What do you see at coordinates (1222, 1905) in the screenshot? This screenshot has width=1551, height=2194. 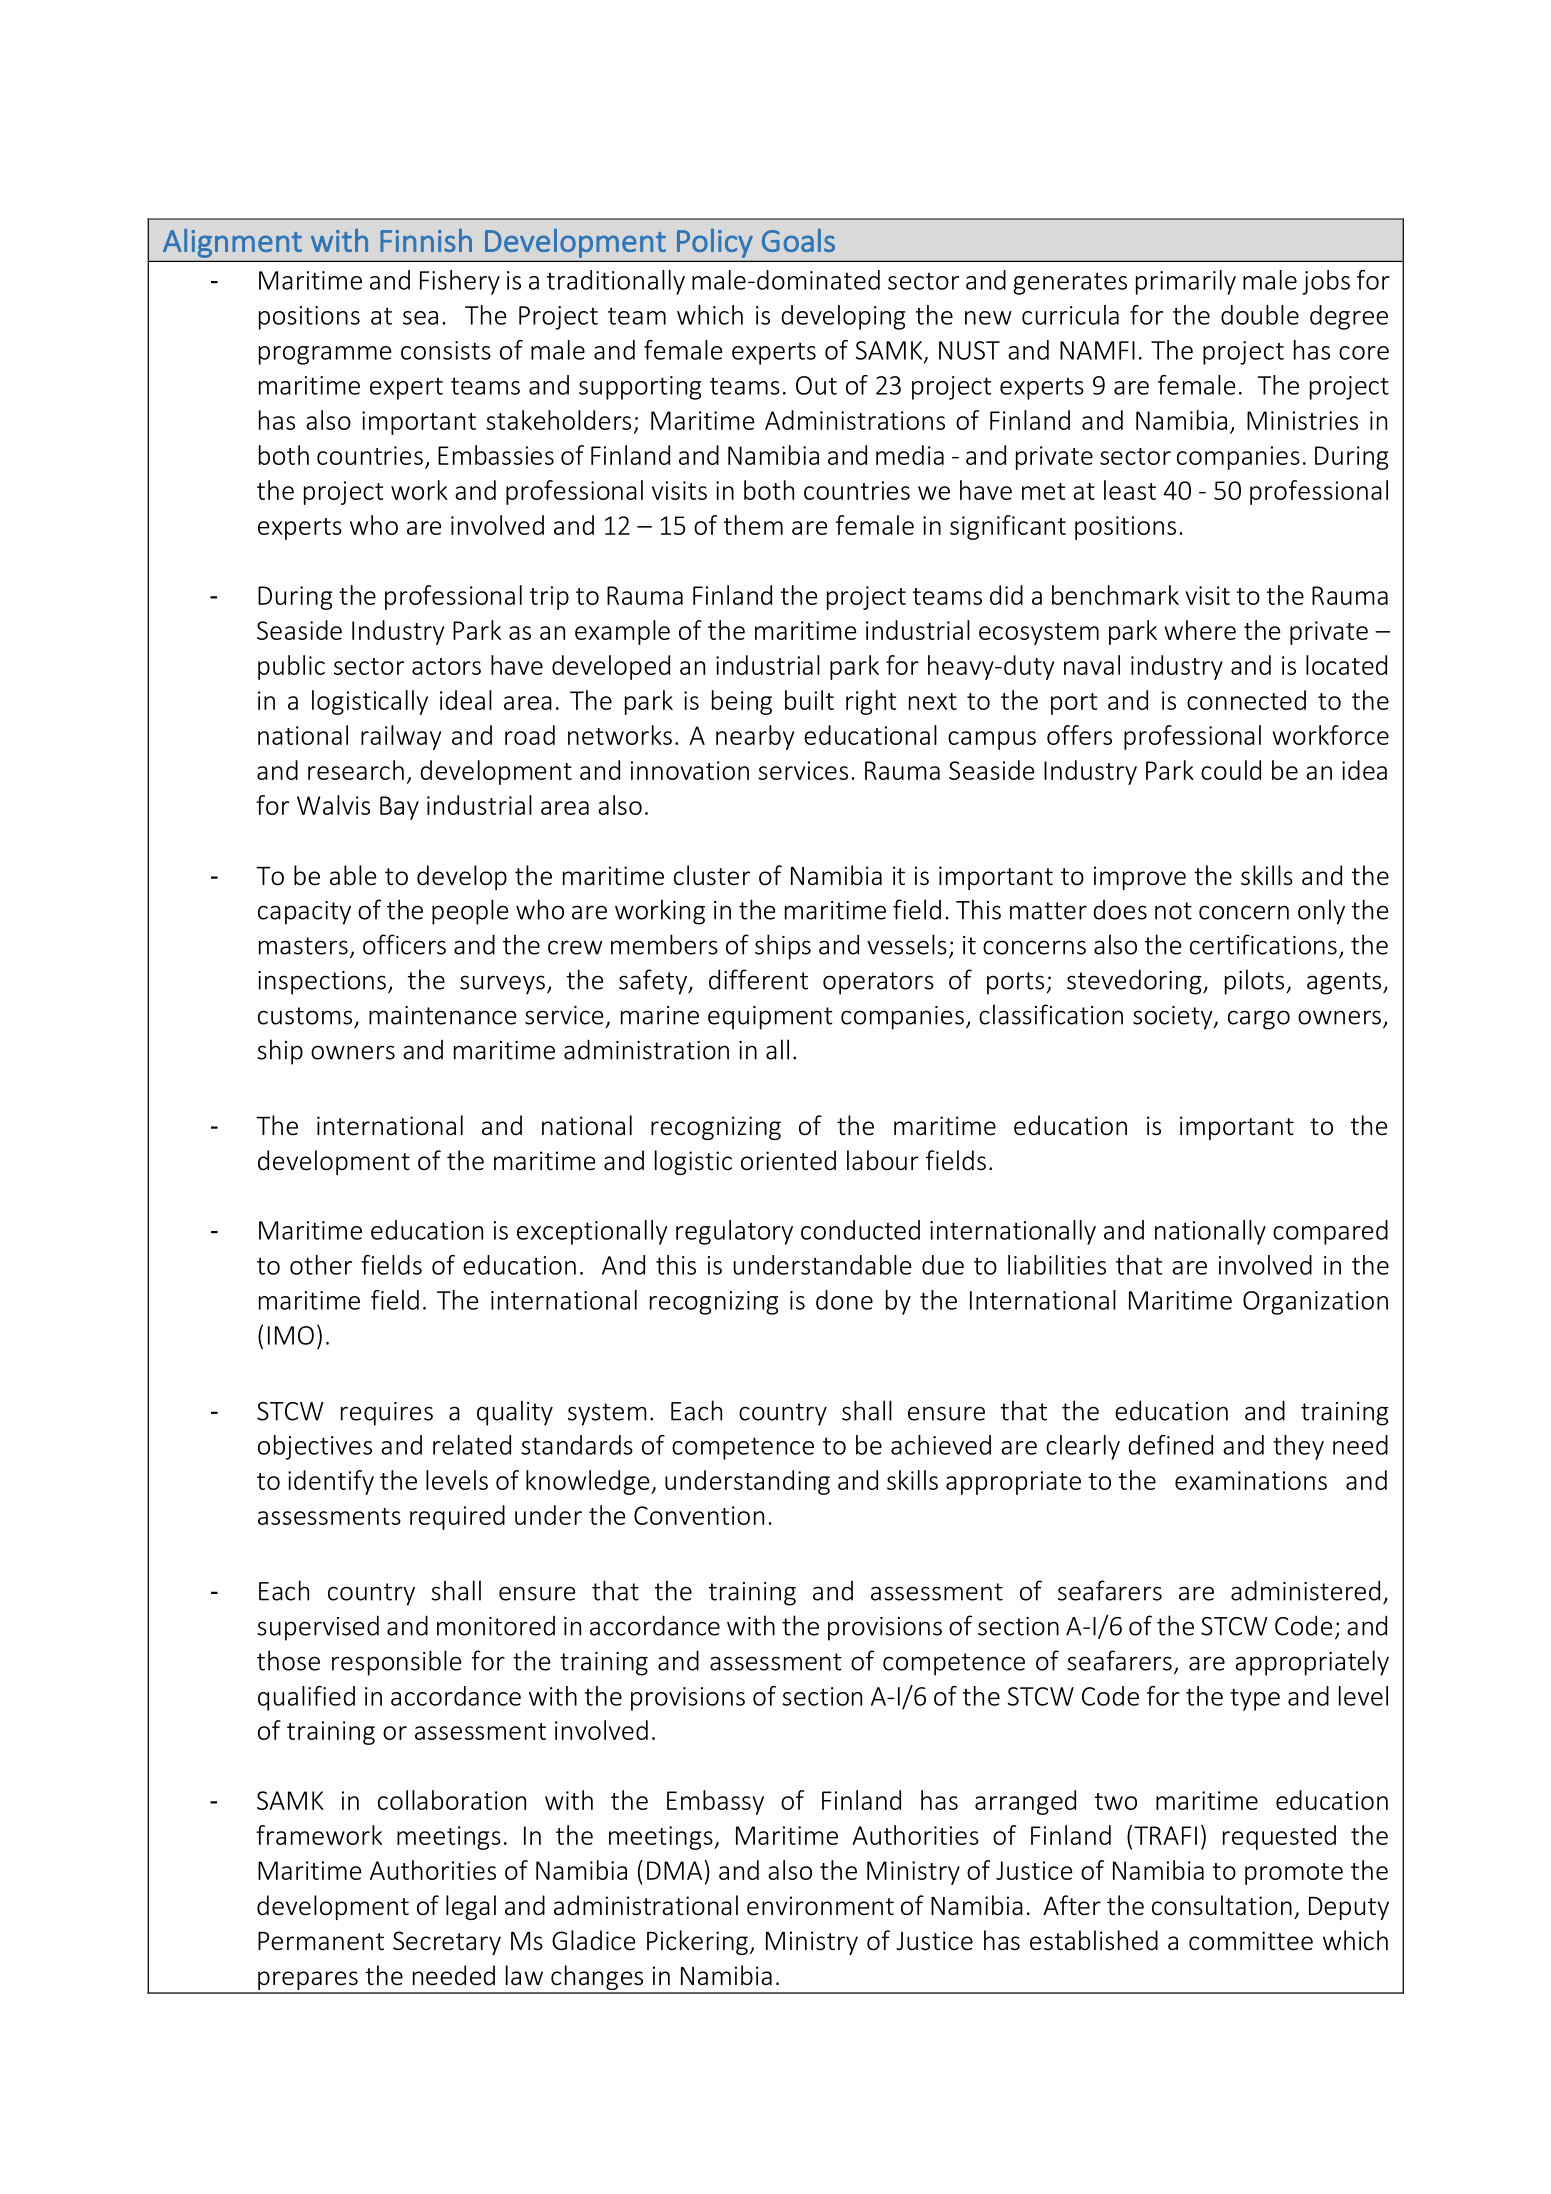 I see `consultation` at bounding box center [1222, 1905].
